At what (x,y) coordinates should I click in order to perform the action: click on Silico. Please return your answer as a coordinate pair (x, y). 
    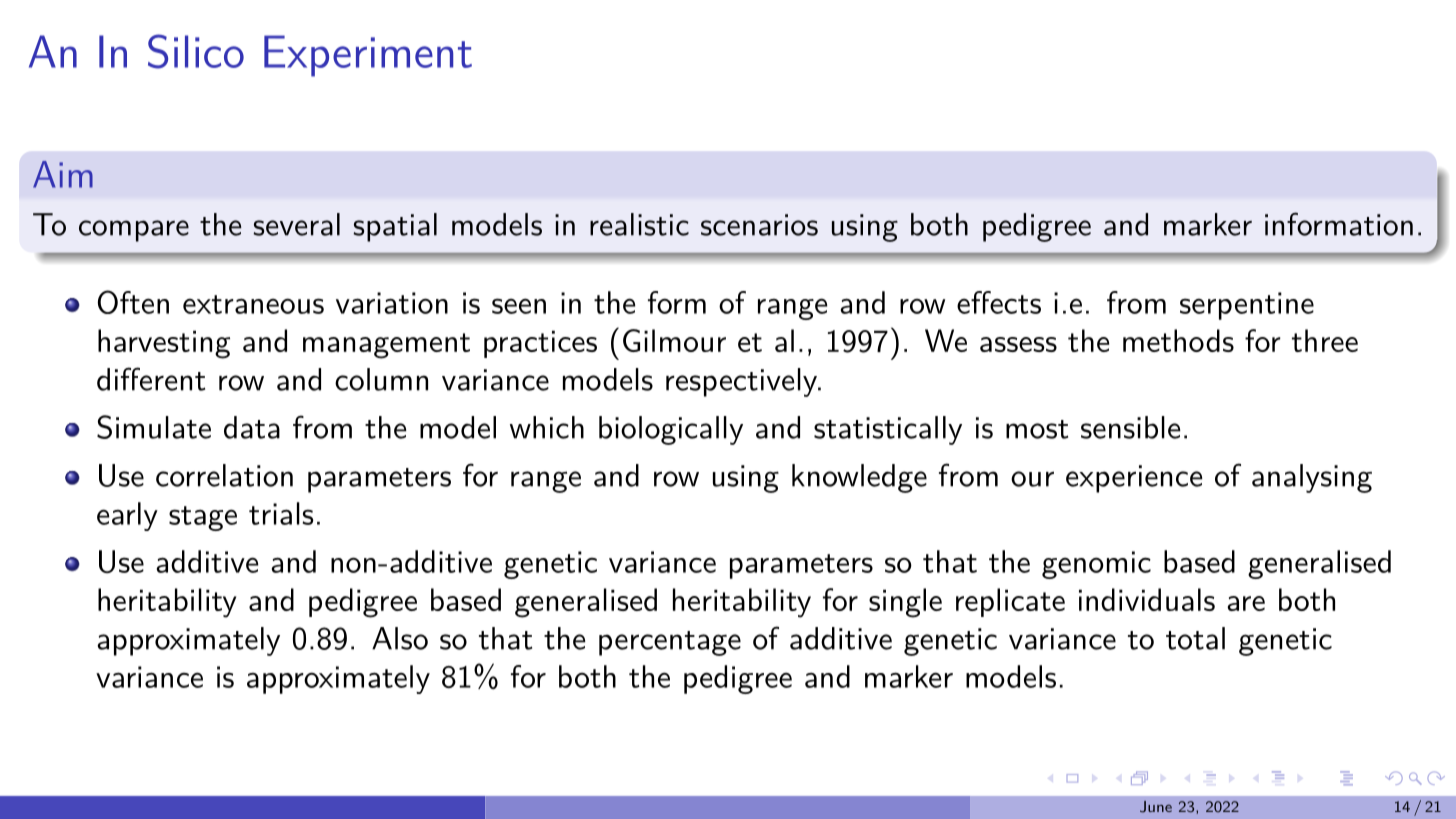
    Looking at the image, I should click on (196, 51).
